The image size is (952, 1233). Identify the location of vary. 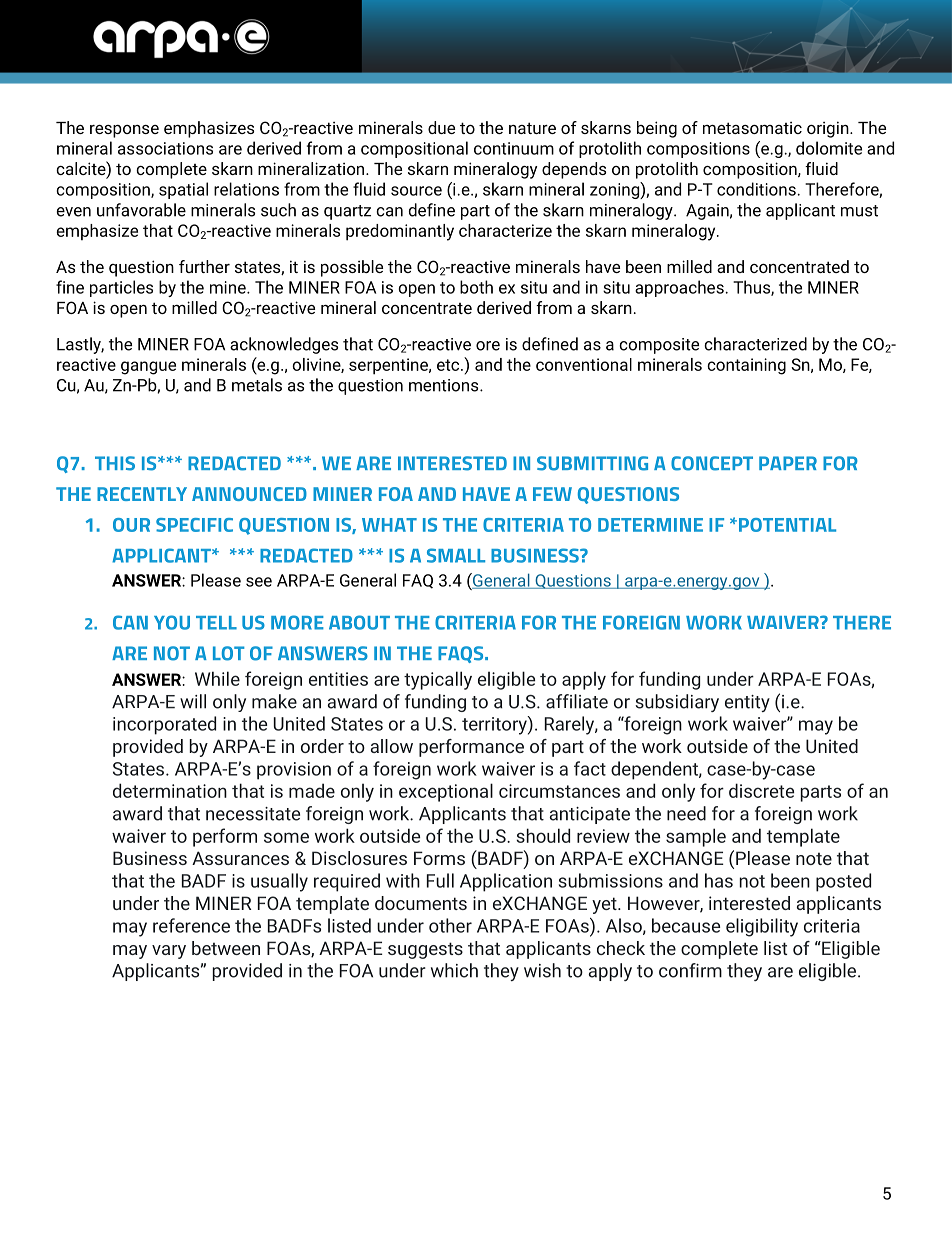
(169, 952).
